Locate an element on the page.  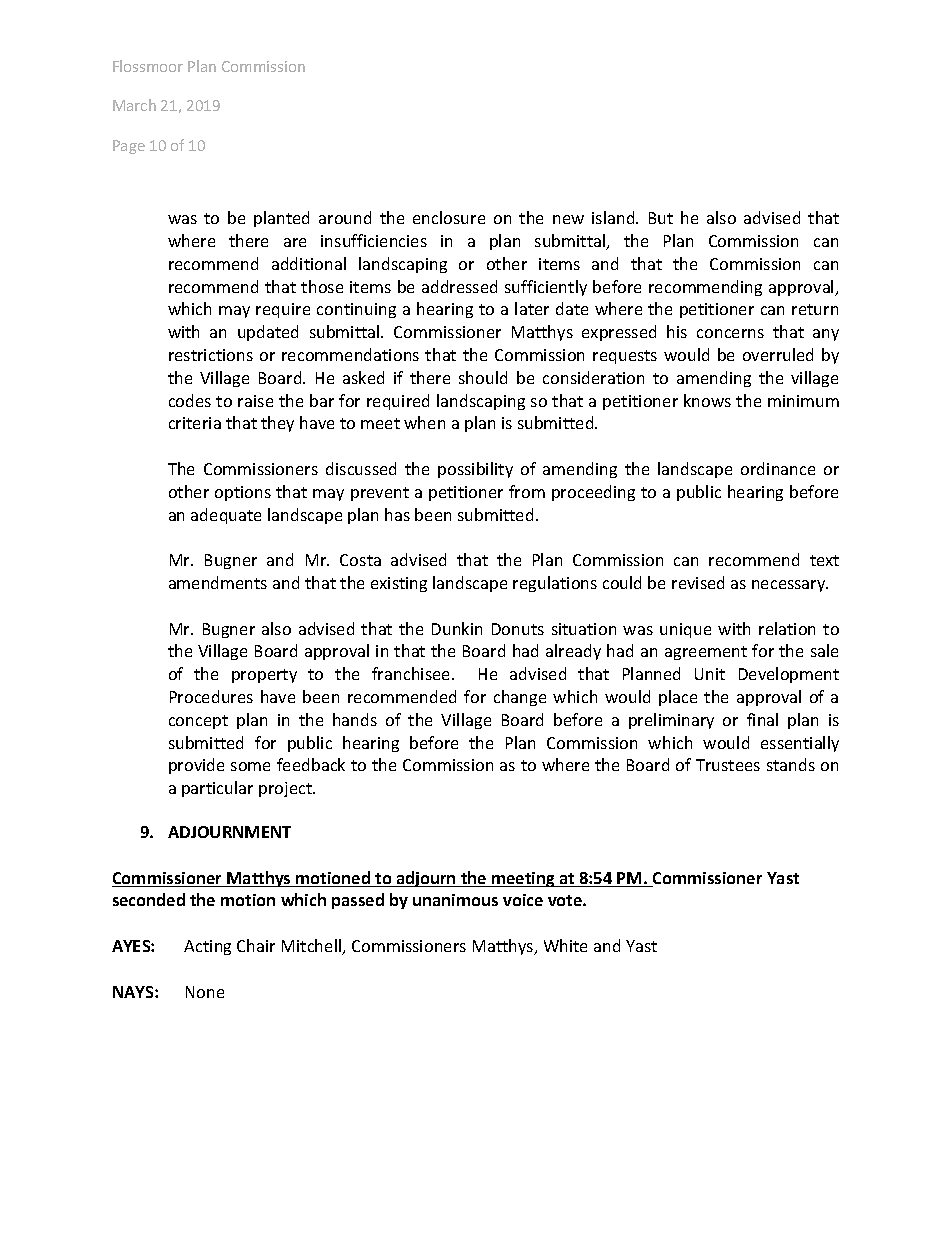
should is located at coordinates (483, 377).
